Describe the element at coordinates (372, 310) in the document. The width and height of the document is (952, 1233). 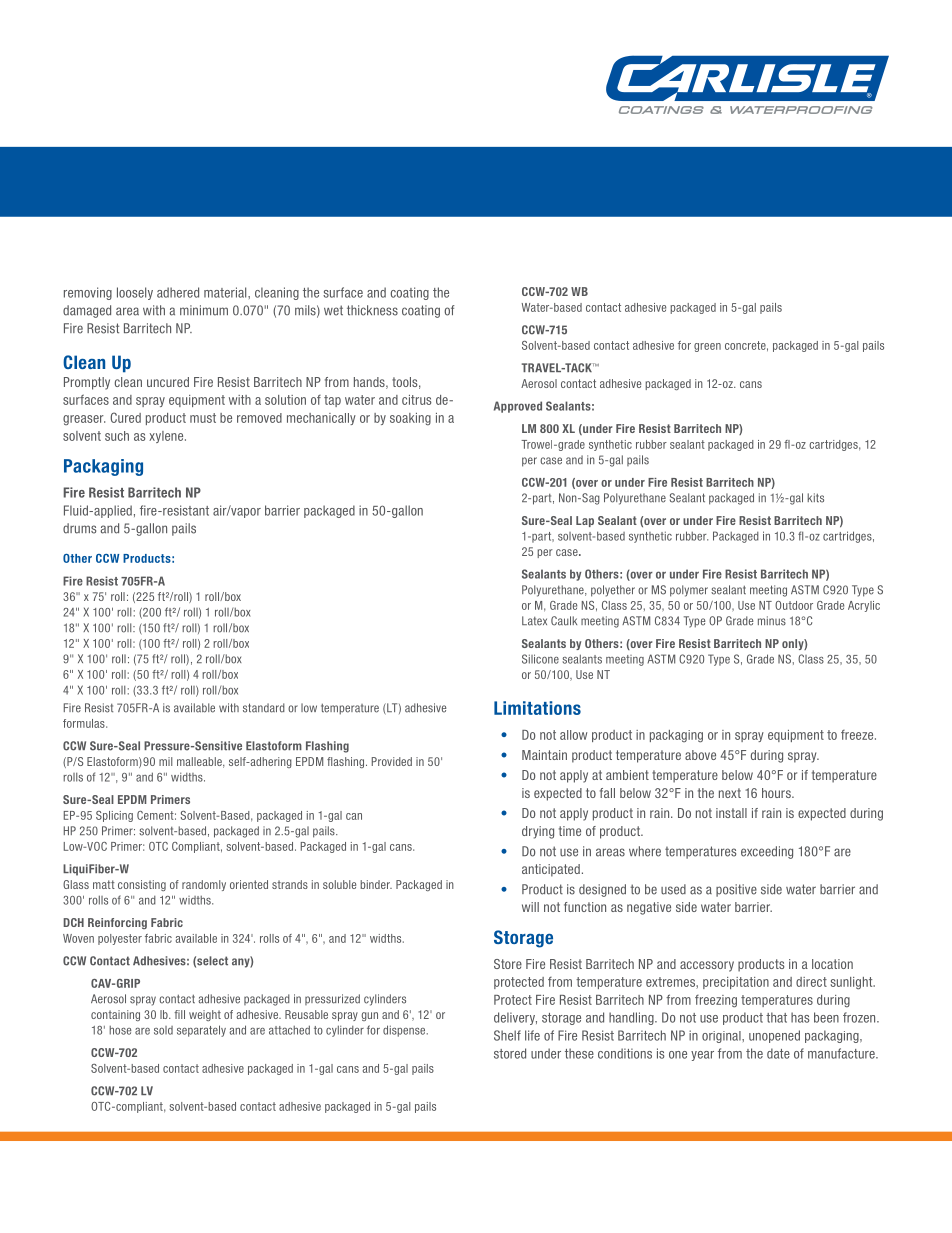
I see `thickness` at that location.
